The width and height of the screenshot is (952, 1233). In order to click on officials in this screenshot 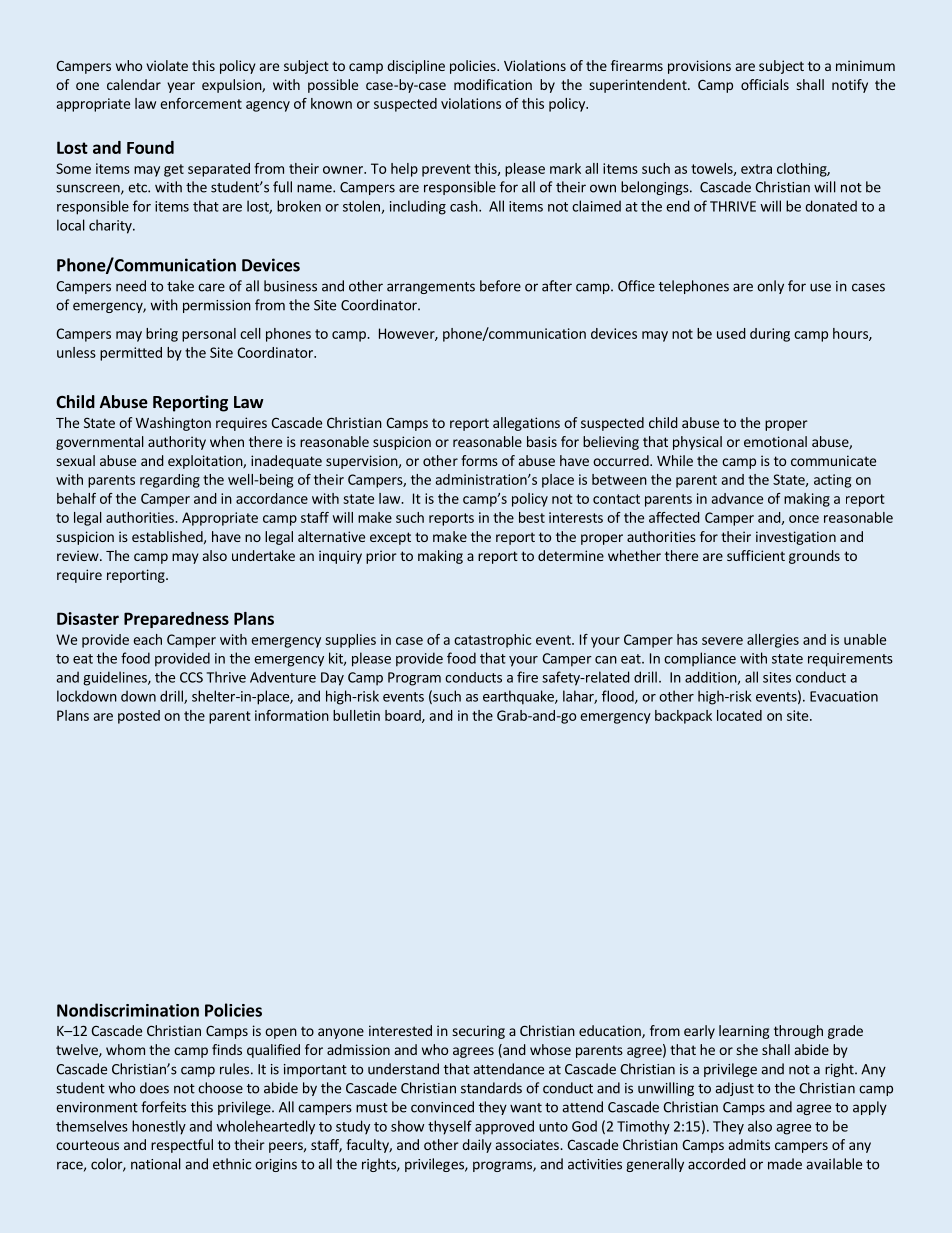, I will do `click(765, 84)`.
